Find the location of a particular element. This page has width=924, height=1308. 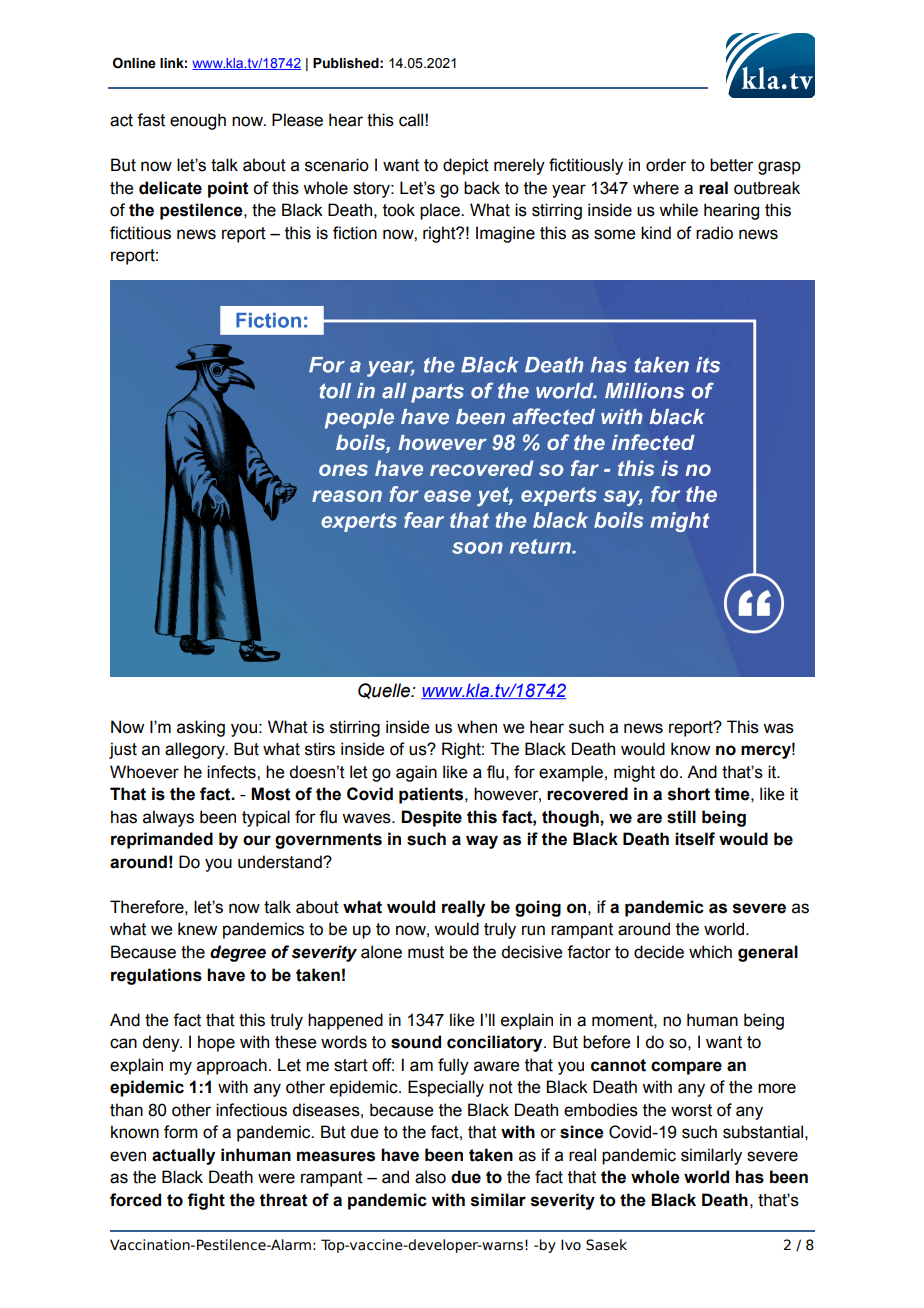

radio is located at coordinates (714, 233).
